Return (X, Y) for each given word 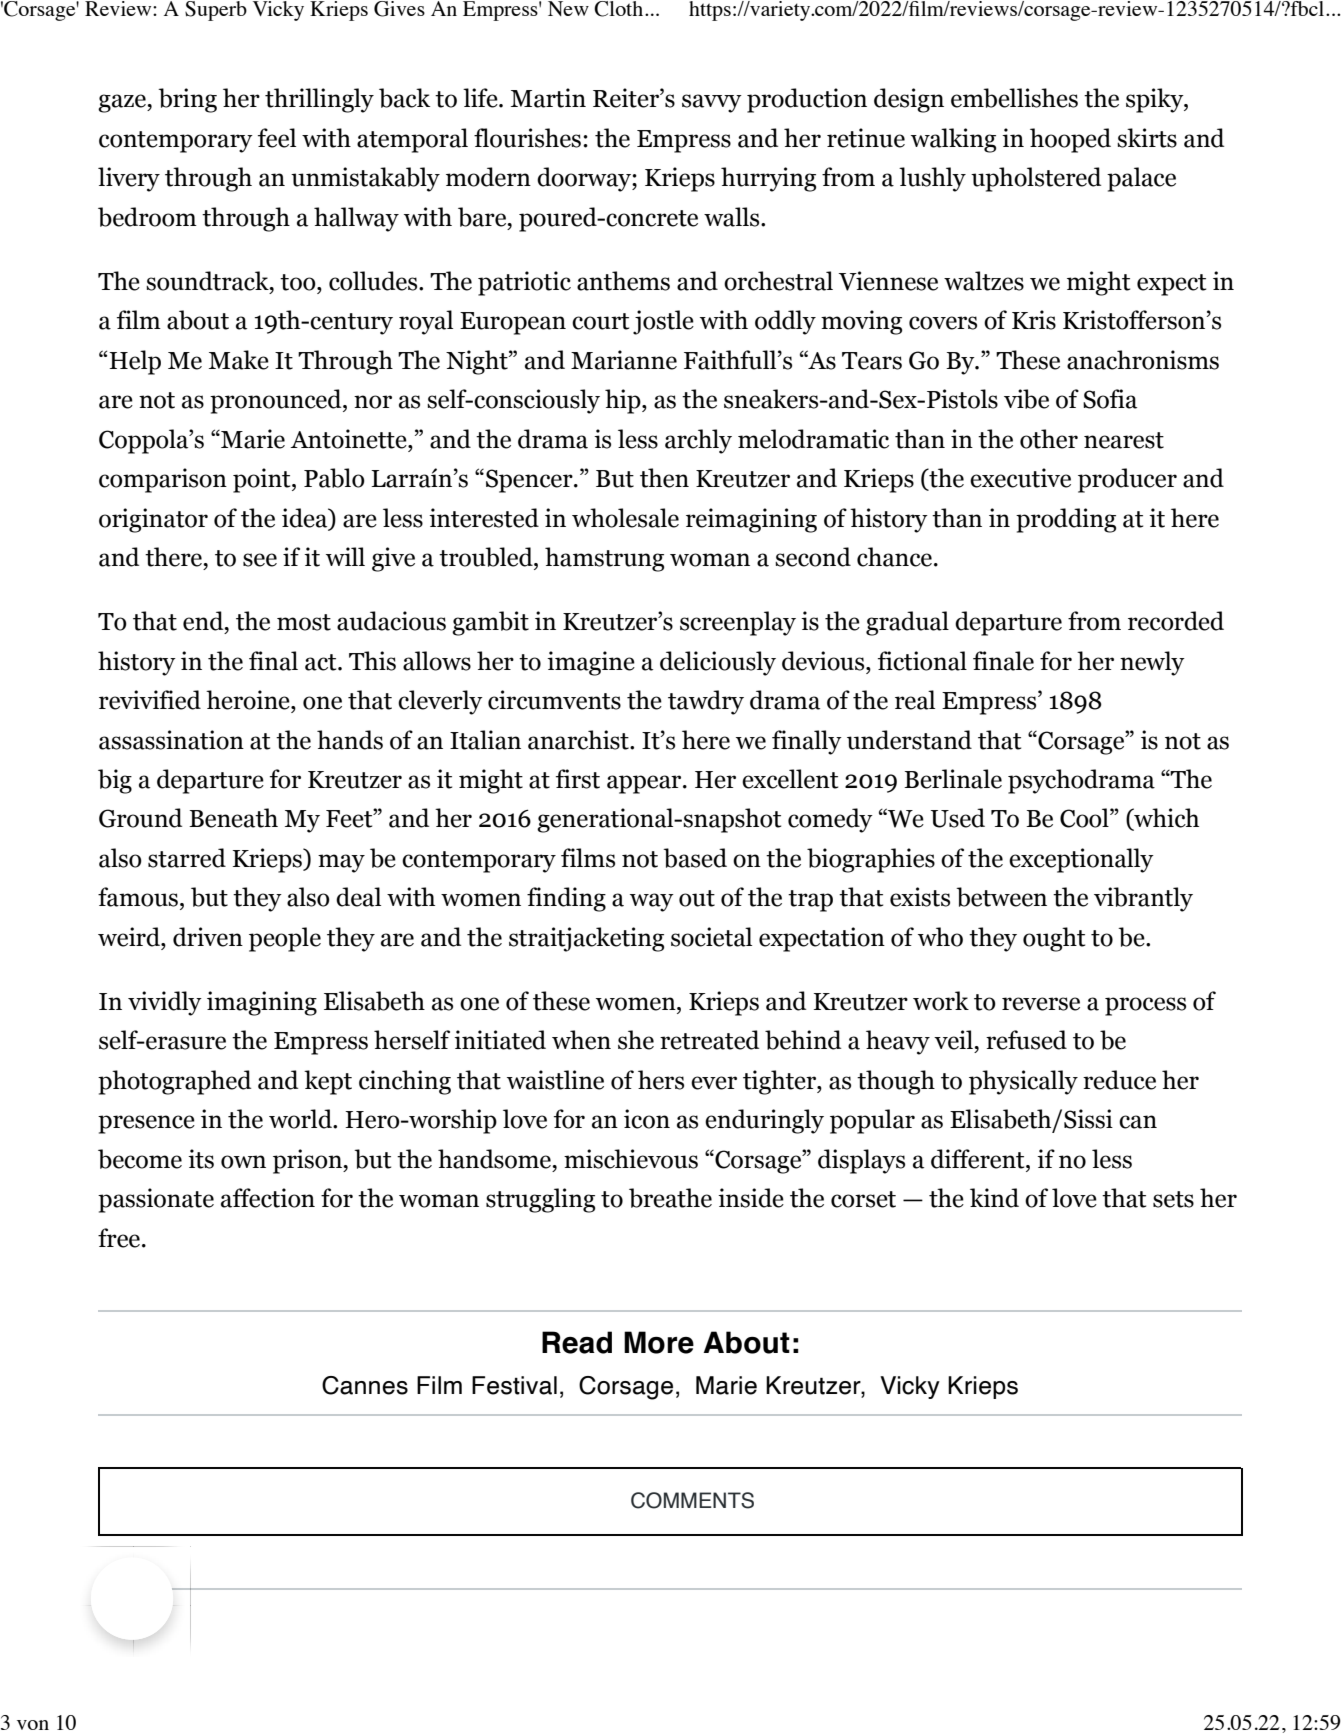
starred (187, 858)
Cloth (620, 9)
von (33, 1725)
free (120, 1238)
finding (566, 899)
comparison (163, 480)
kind (994, 1198)
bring (187, 100)
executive (1020, 478)
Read (577, 1342)
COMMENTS (692, 1500)
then (664, 478)
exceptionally (1081, 860)
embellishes (1014, 98)
